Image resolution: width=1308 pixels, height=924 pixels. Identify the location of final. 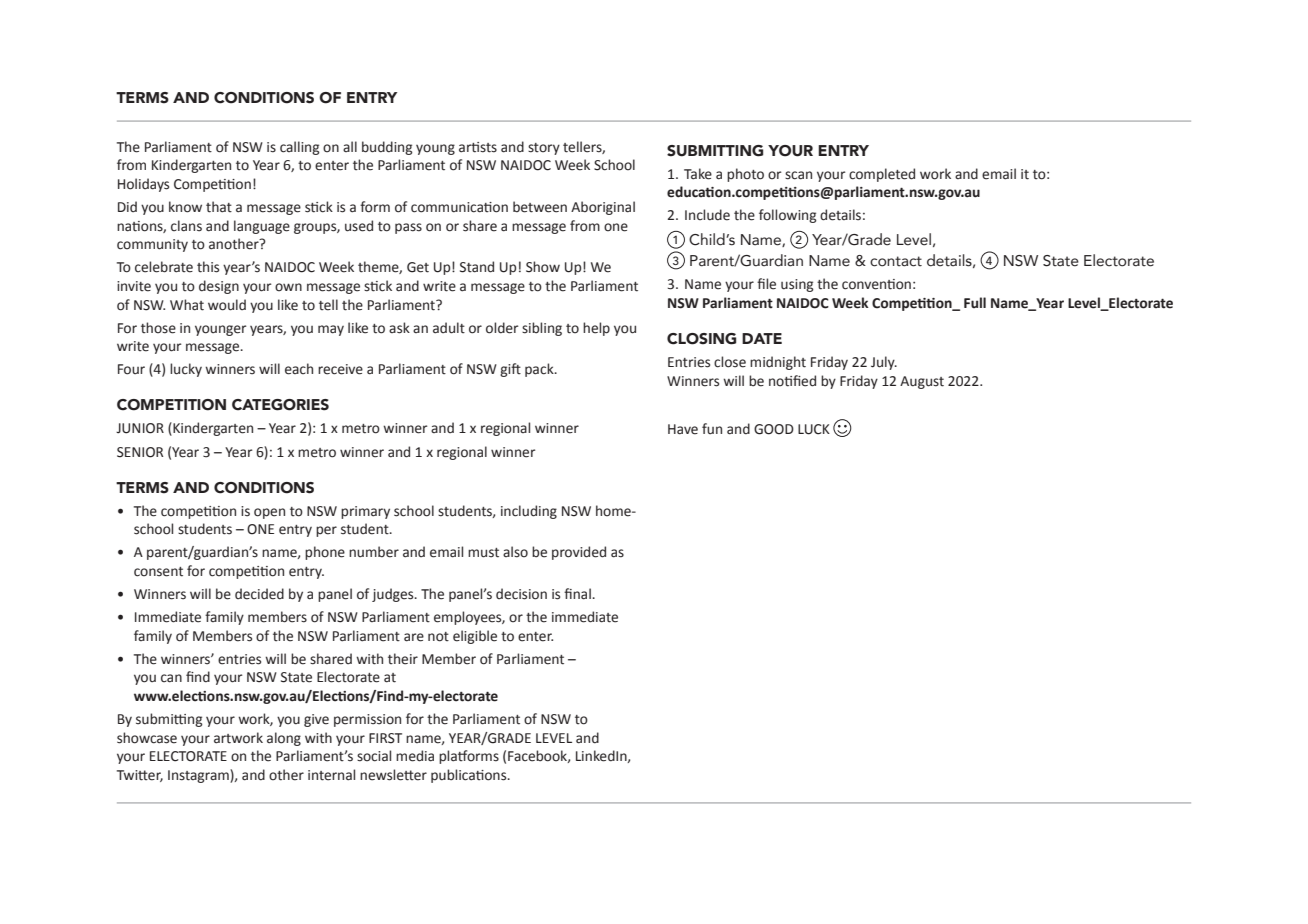
(578, 594).
